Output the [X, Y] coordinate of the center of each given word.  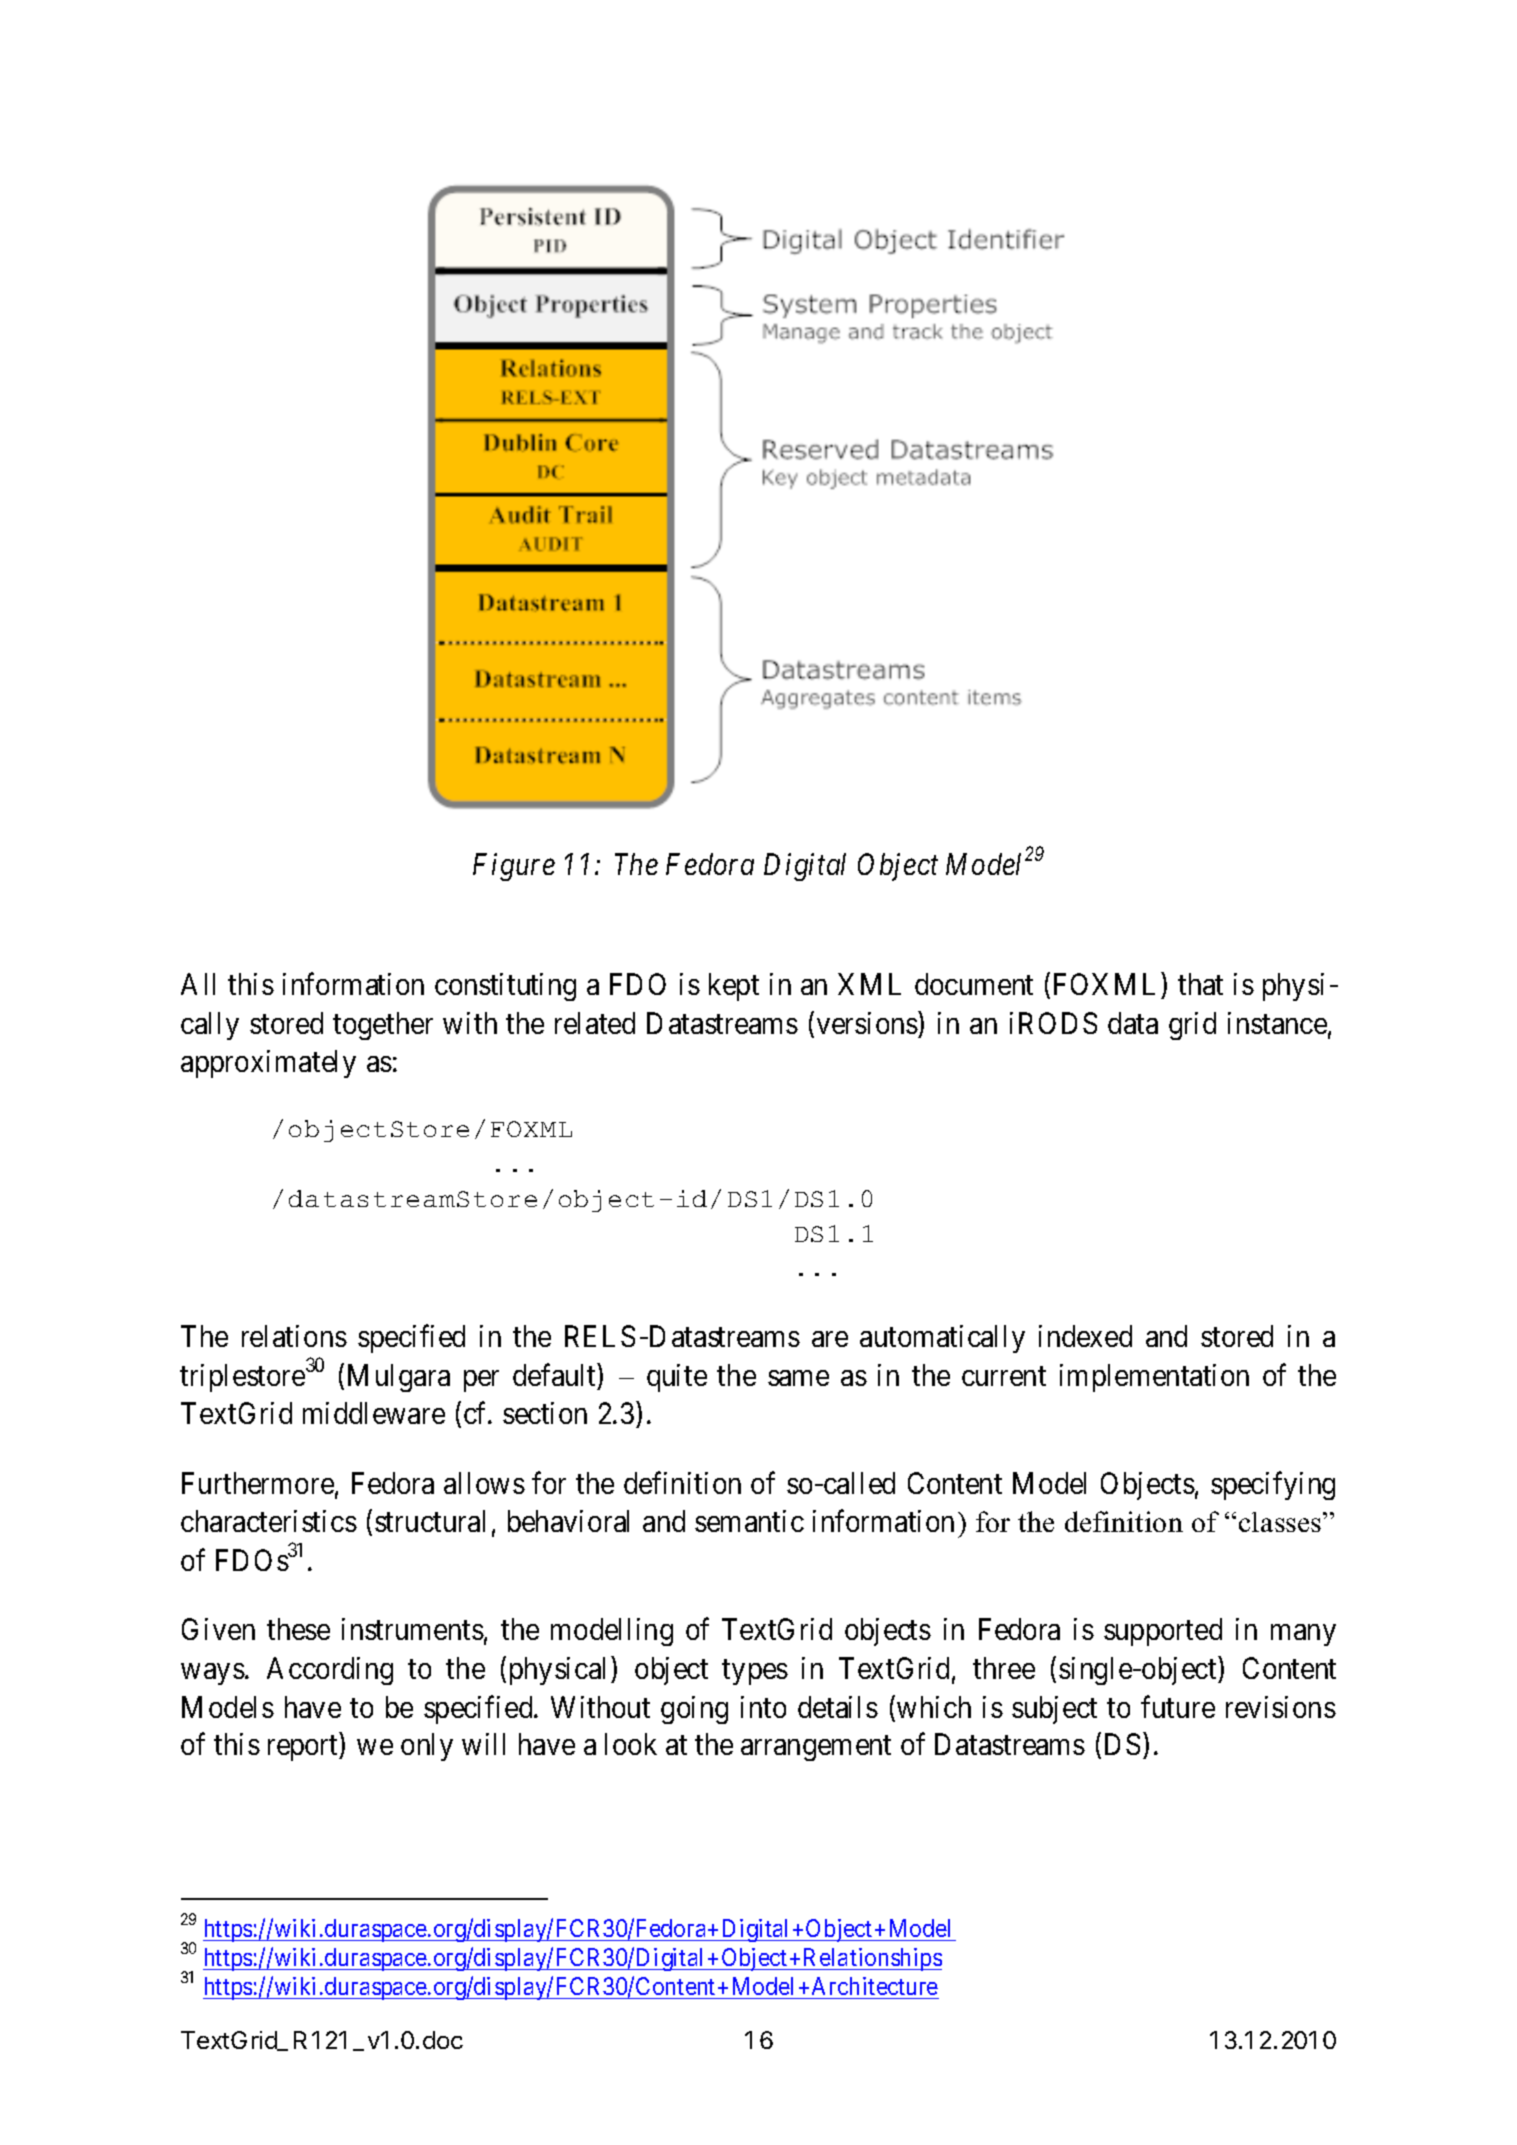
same [798, 1378]
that [1200, 984]
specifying [1273, 1486]
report [304, 1748]
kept [734, 987]
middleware [374, 1413]
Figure [514, 867]
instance [1277, 1023]
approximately [268, 1064]
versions [867, 1023]
